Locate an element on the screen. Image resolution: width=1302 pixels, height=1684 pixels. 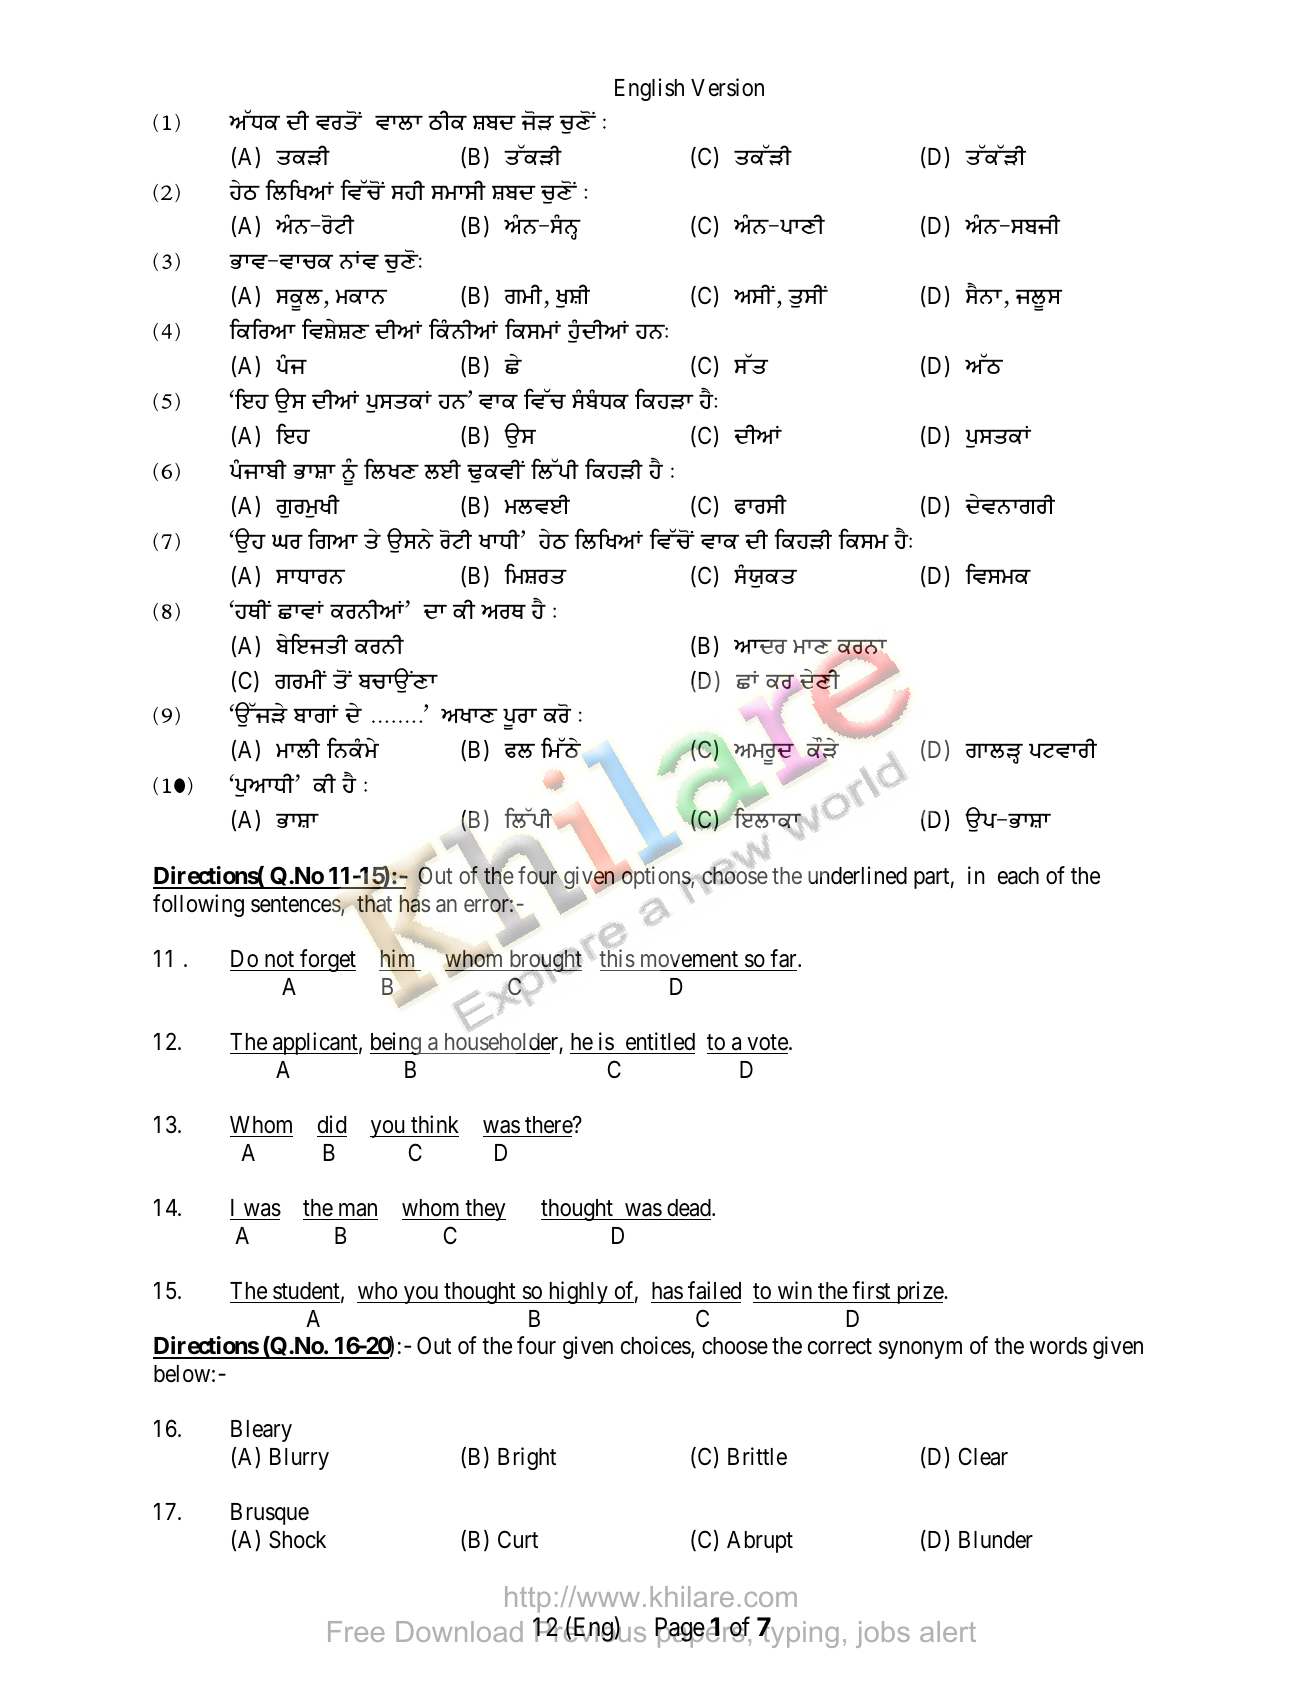
Shock is located at coordinates (297, 1539).
